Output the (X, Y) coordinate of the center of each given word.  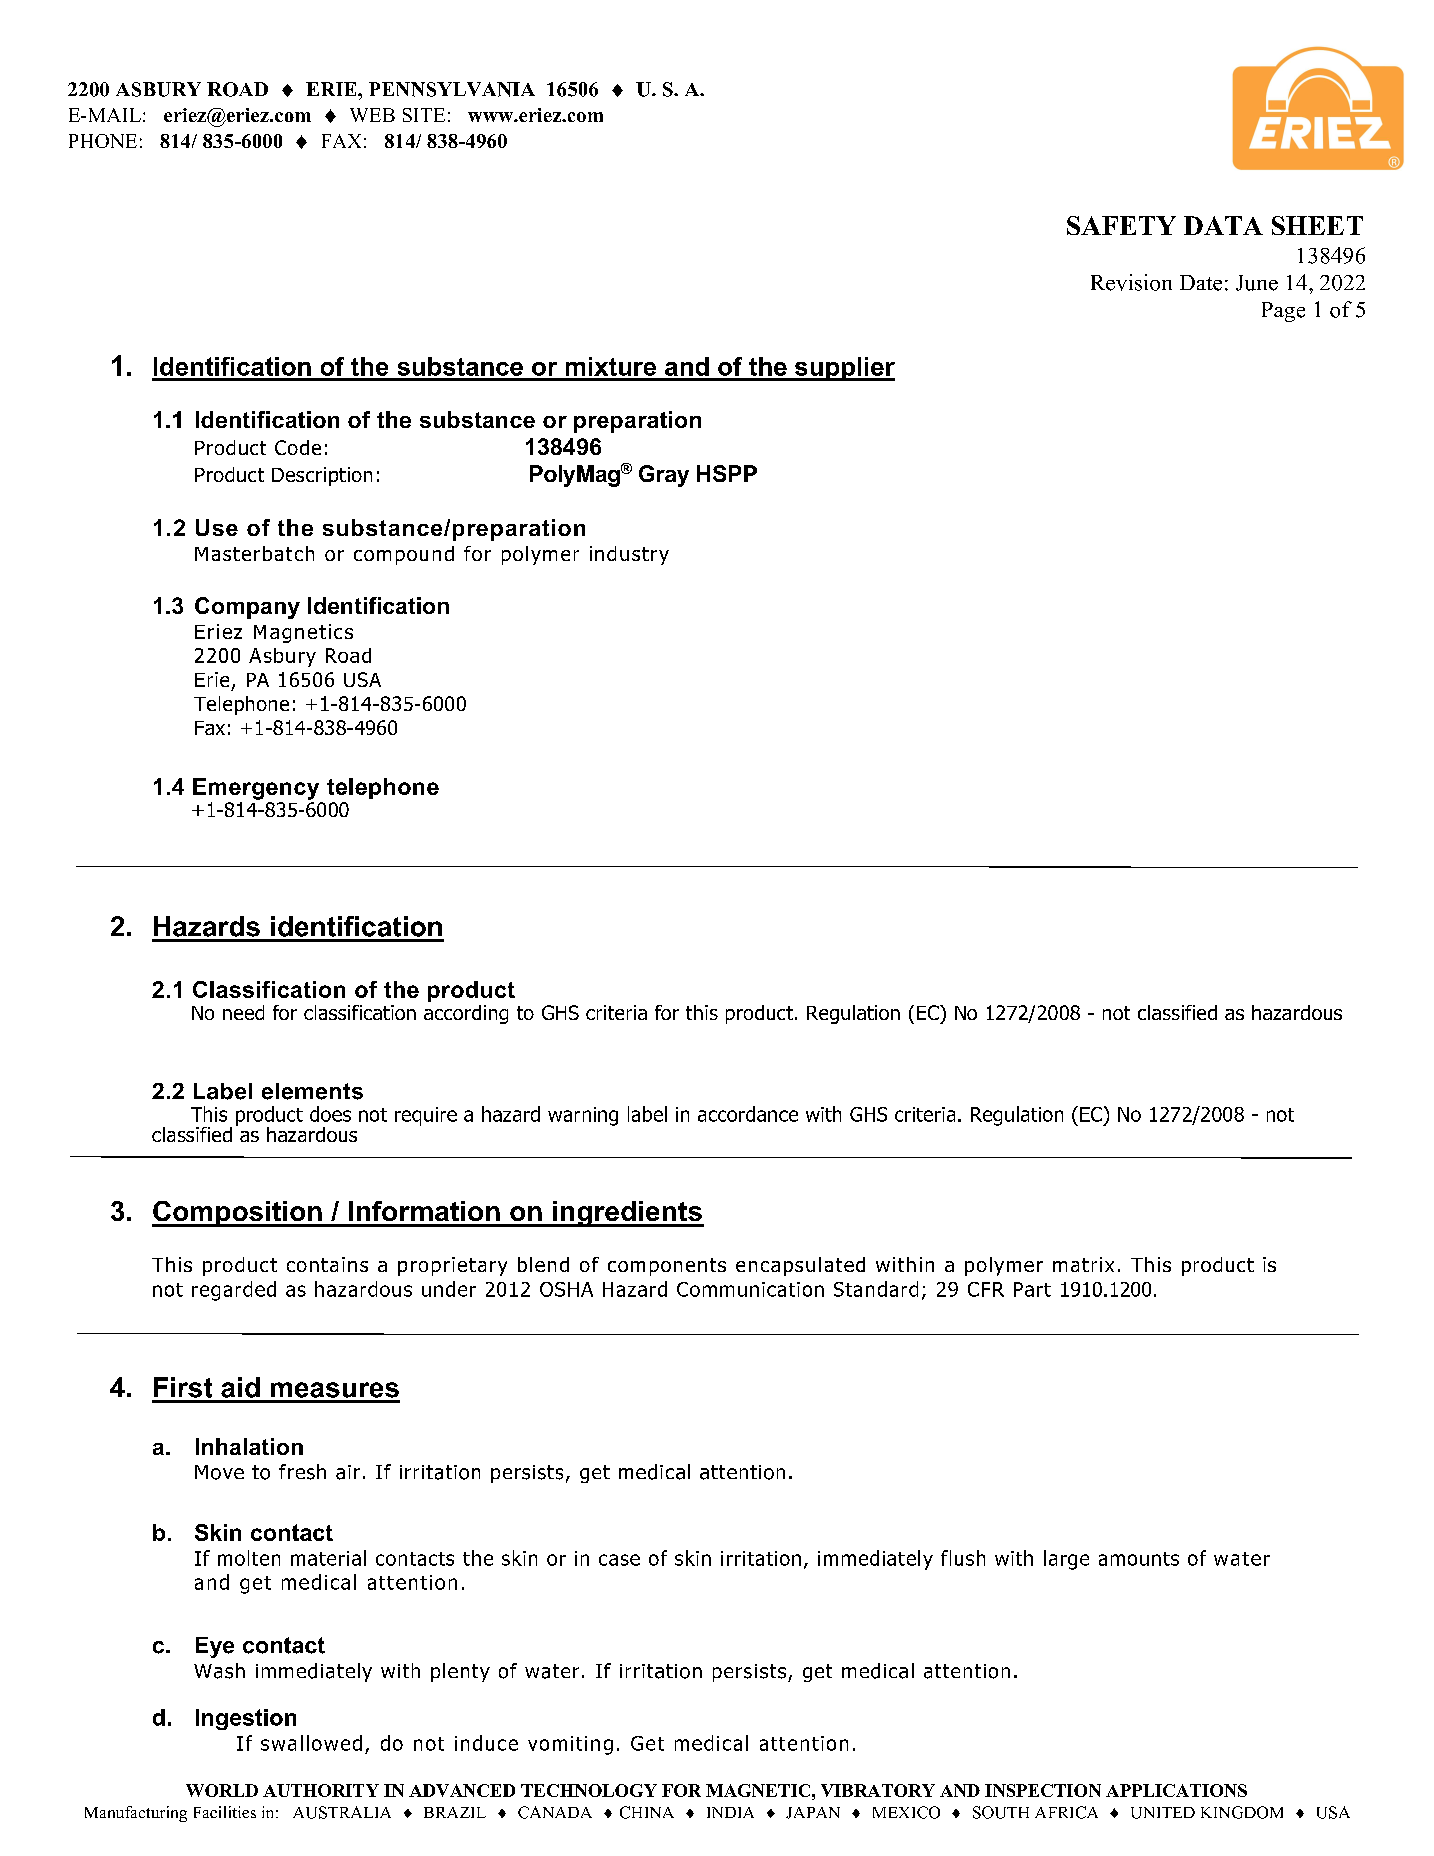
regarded (234, 1291)
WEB (372, 115)
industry (629, 555)
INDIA (730, 1812)
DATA (1223, 225)
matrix (1083, 1264)
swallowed (311, 1743)
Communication (750, 1289)
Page (1283, 312)
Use (217, 527)
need (243, 1012)
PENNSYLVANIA (452, 89)
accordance (748, 1114)
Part (1032, 1289)
